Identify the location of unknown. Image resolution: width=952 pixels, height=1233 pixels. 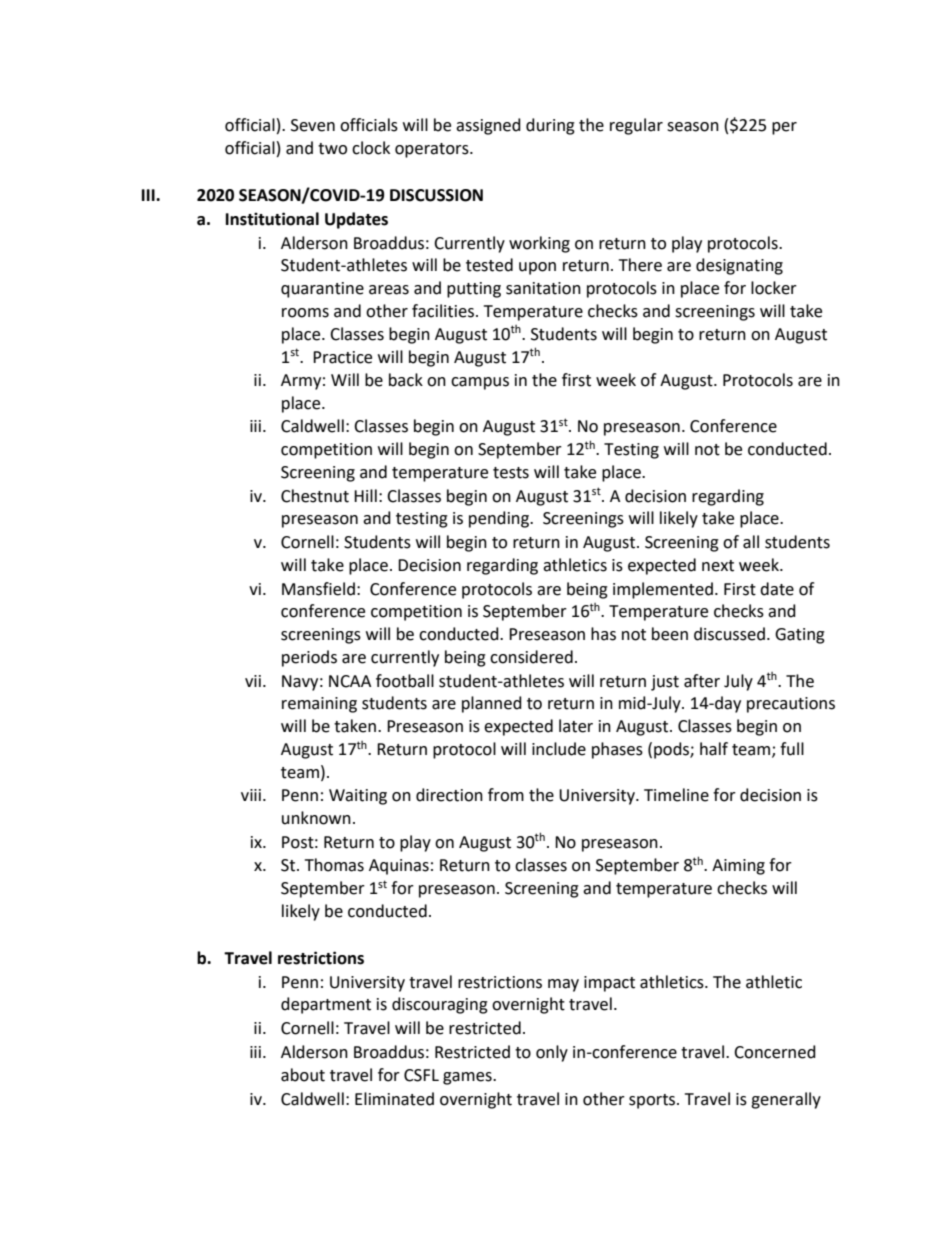
(316, 818).
